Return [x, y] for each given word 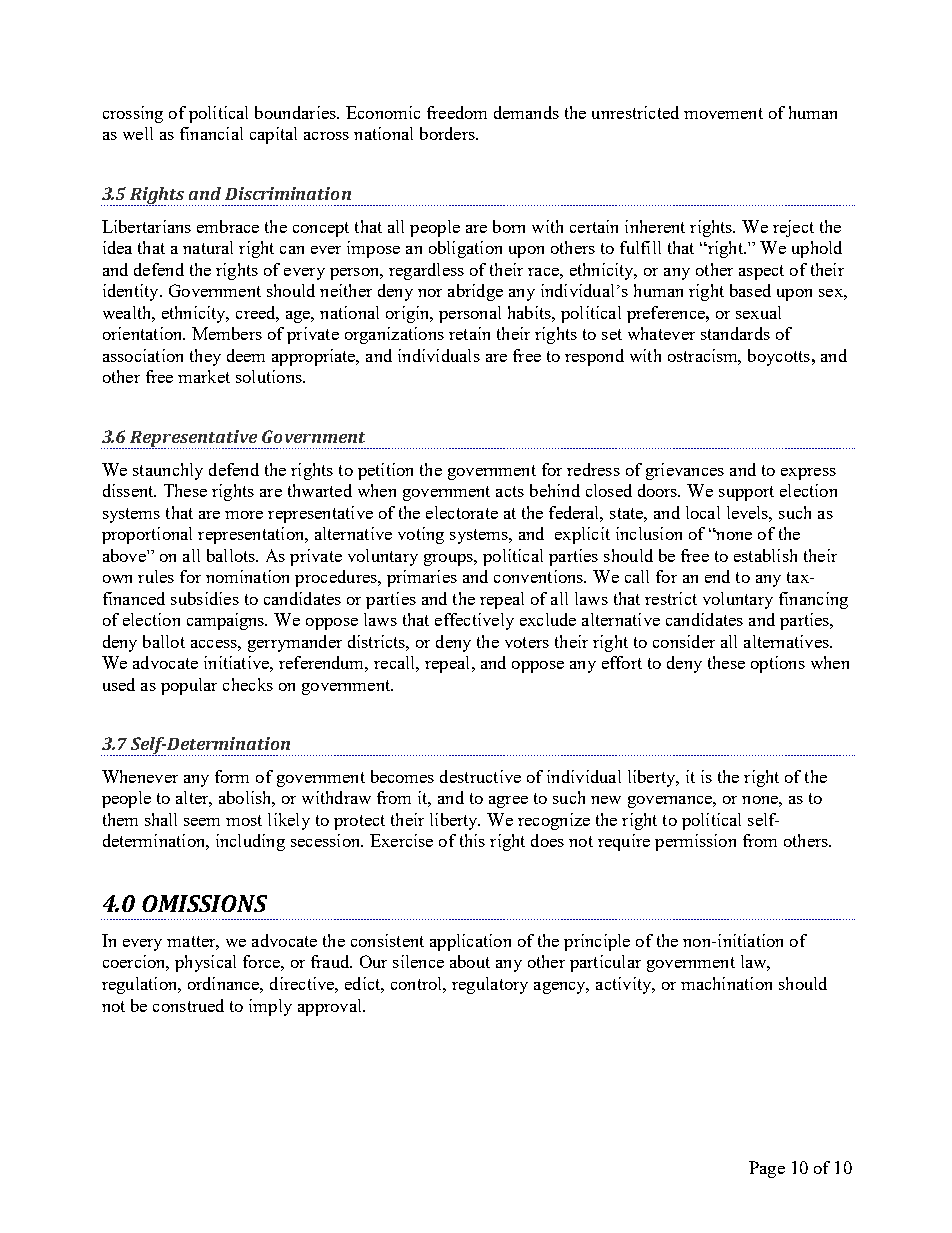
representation [252, 535]
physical [205, 963]
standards [735, 333]
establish [765, 555]
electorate [462, 512]
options [778, 664]
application [470, 942]
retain [469, 333]
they [205, 357]
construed [188, 1005]
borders [448, 133]
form [232, 776]
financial [211, 133]
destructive [480, 776]
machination [726, 983]
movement [723, 113]
